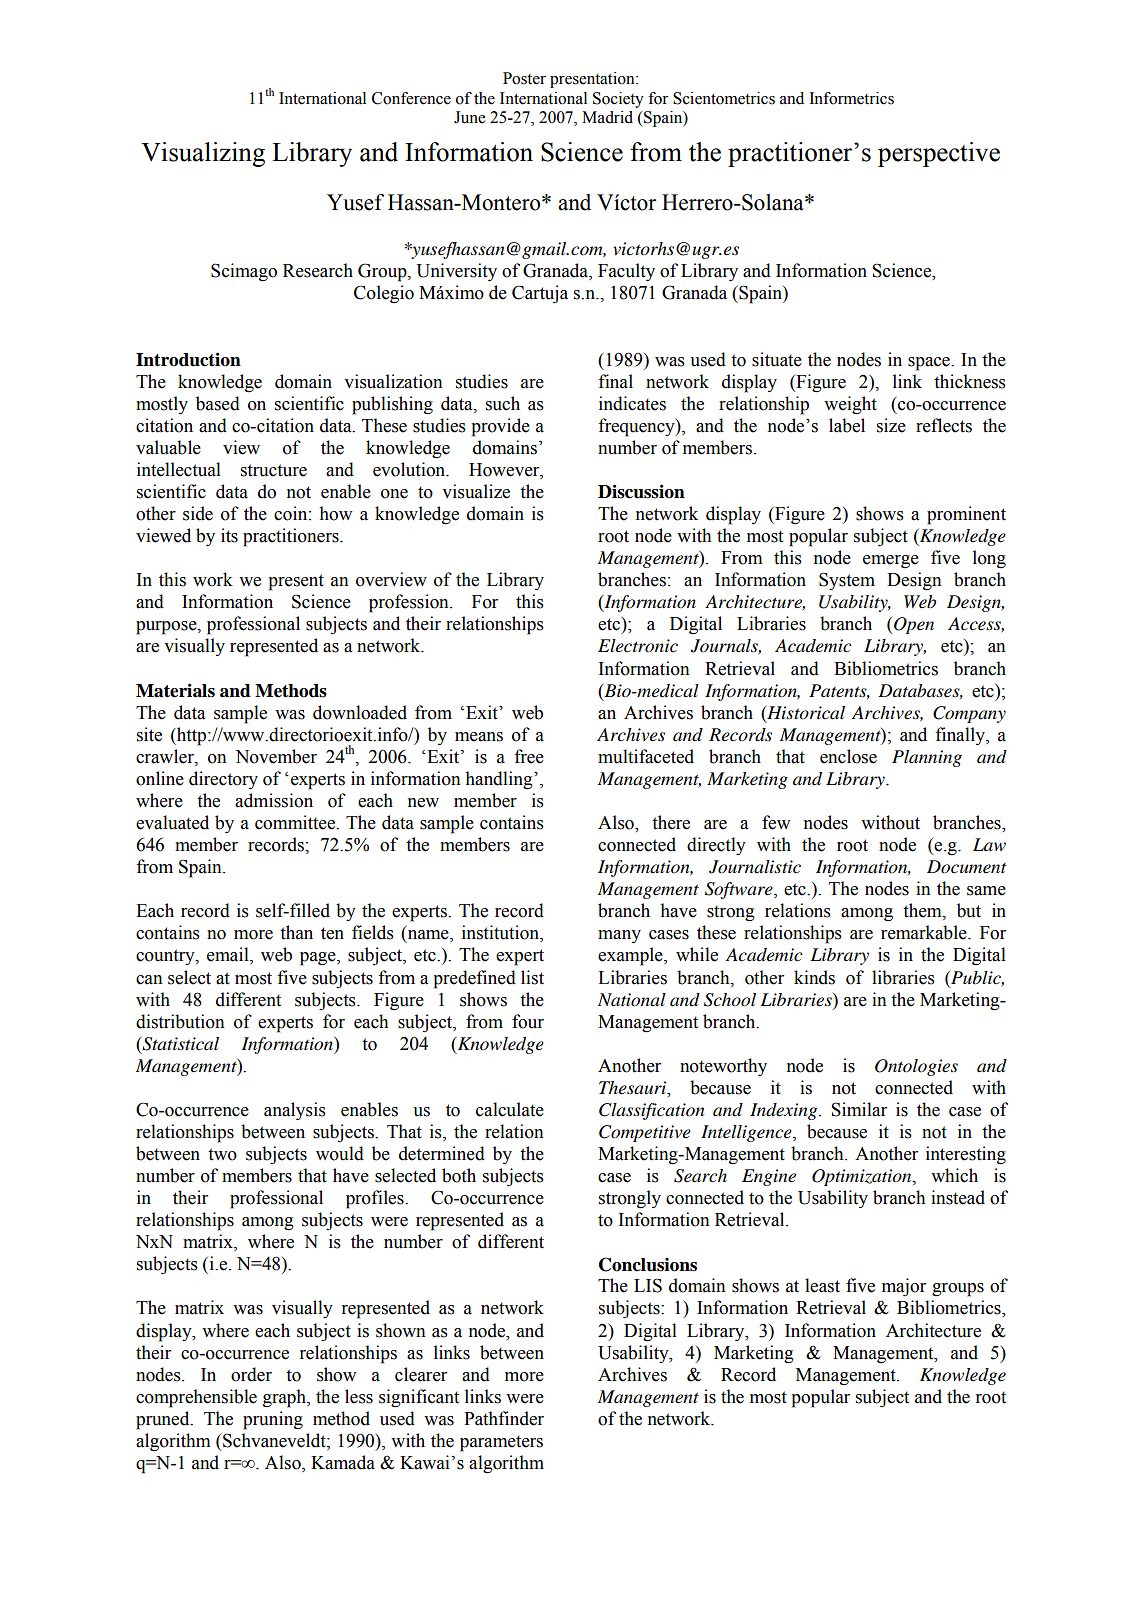  Describe the element at coordinates (203, 154) in the screenshot. I see `Visualizing` at that location.
